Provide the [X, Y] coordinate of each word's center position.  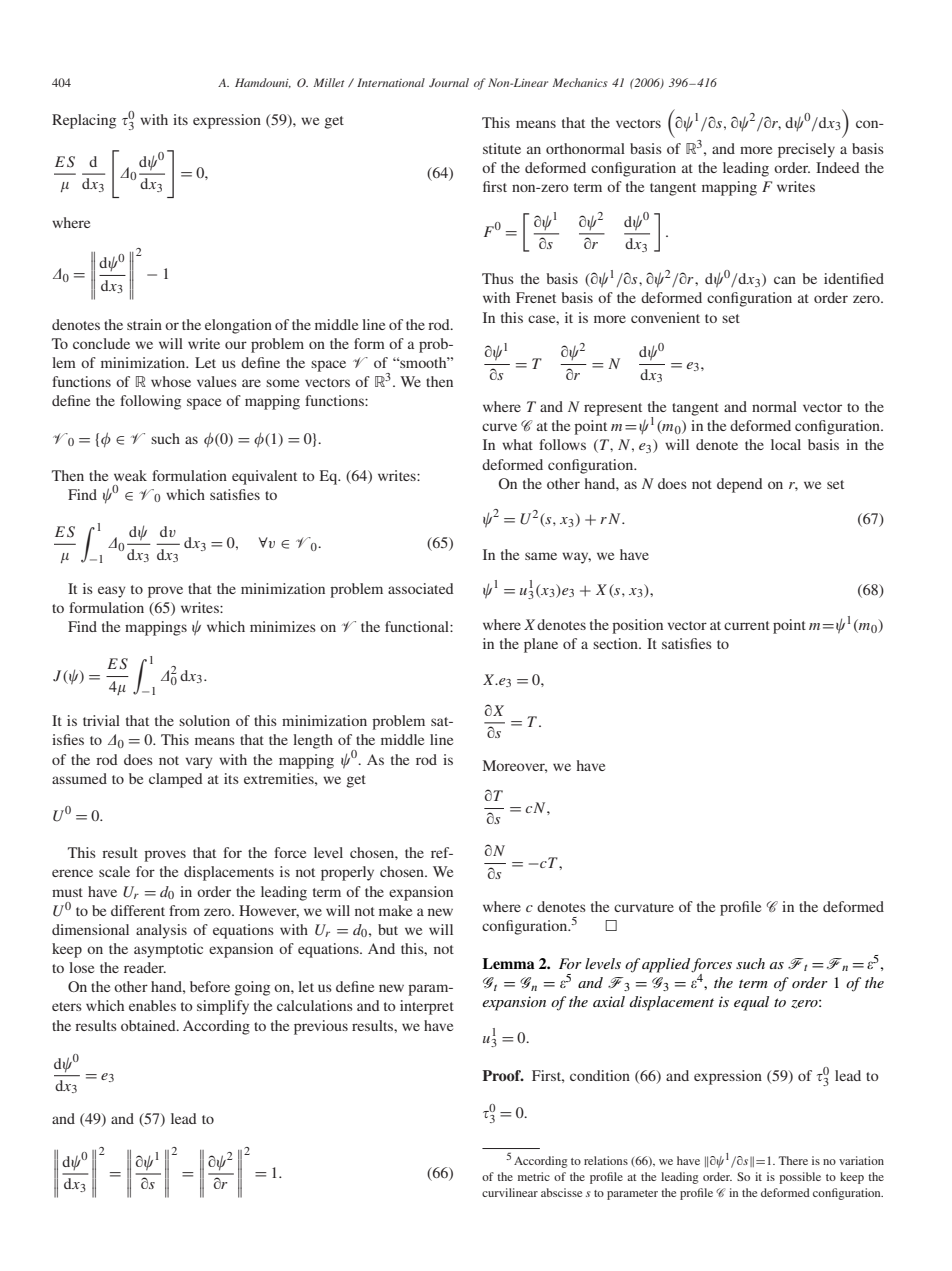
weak [130, 475]
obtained [149, 1025]
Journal [449, 82]
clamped [176, 780]
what [517, 444]
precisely [806, 150]
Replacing [84, 121]
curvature [644, 907]
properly [347, 873]
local [786, 444]
